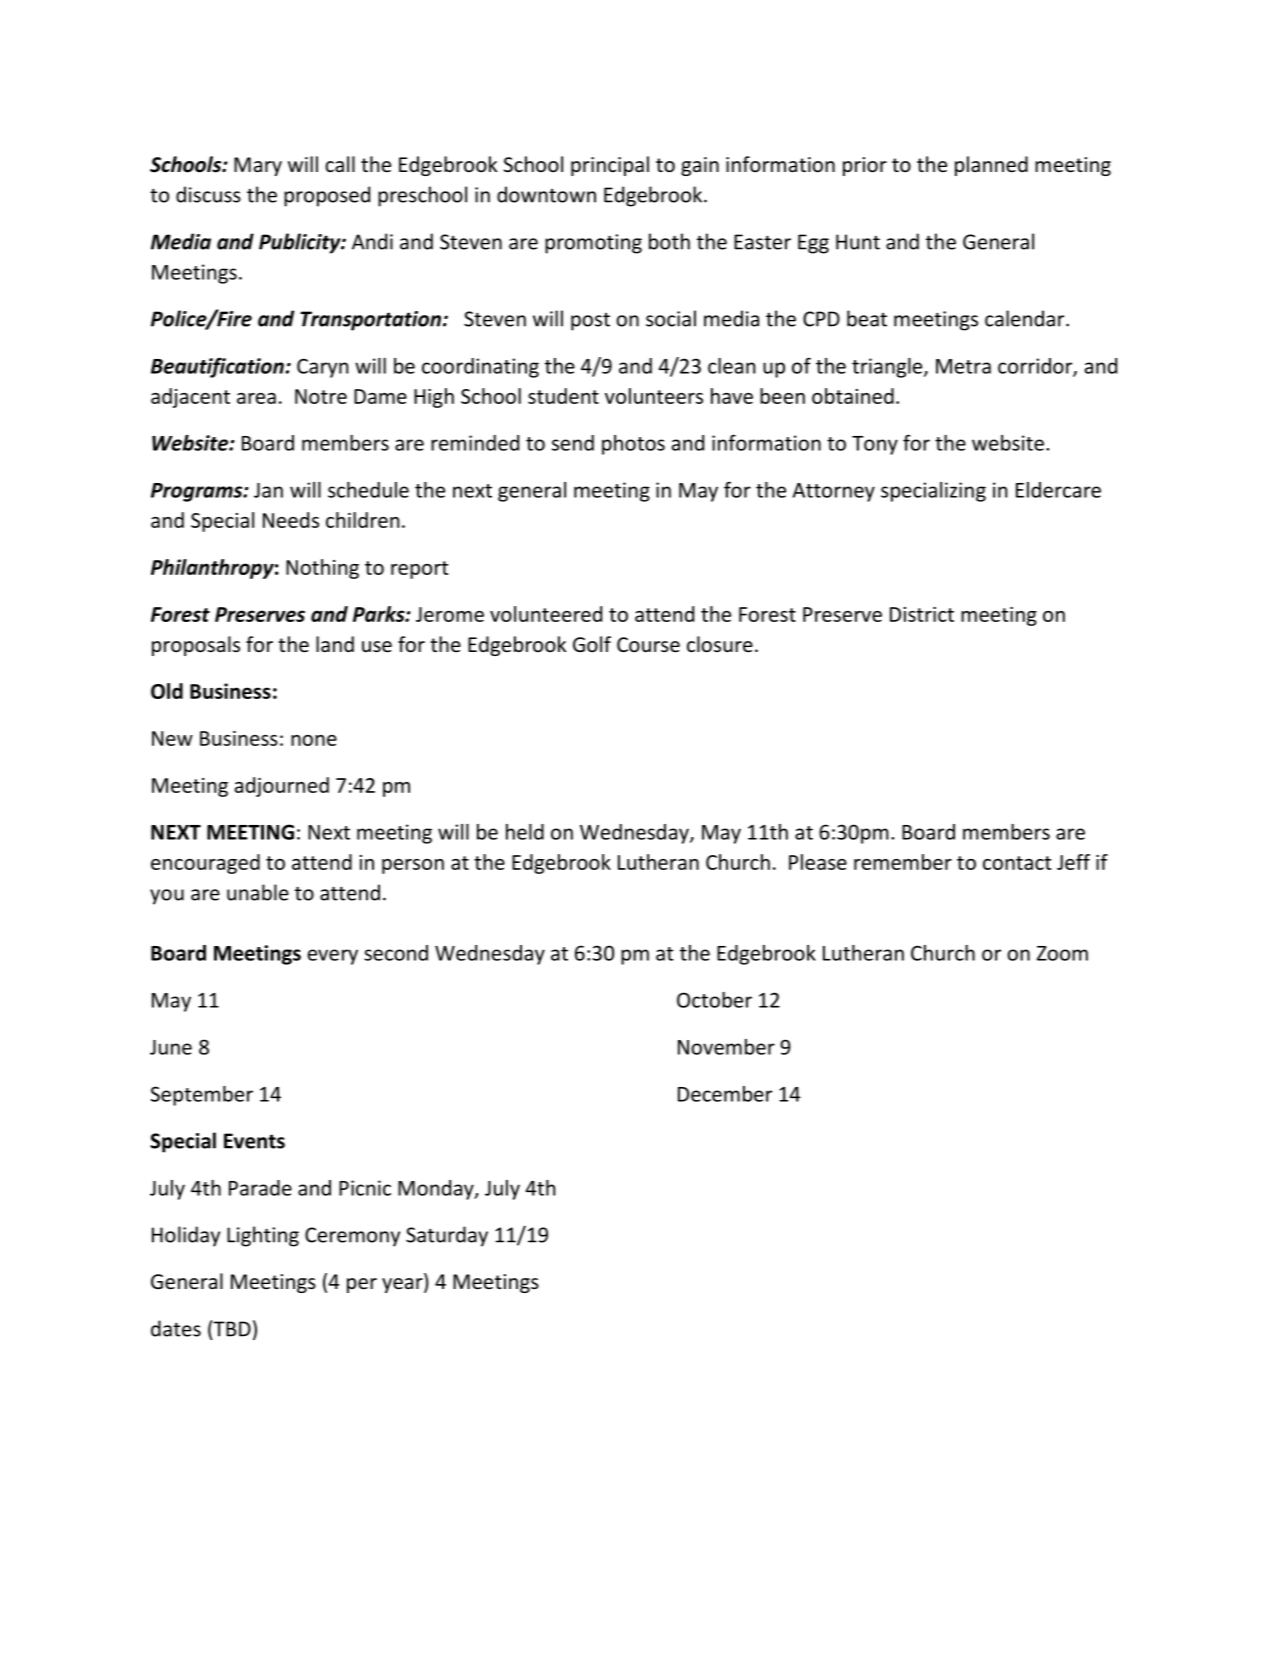 The height and width of the screenshot is (1653, 1277). What do you see at coordinates (991, 166) in the screenshot?
I see `planned` at bounding box center [991, 166].
